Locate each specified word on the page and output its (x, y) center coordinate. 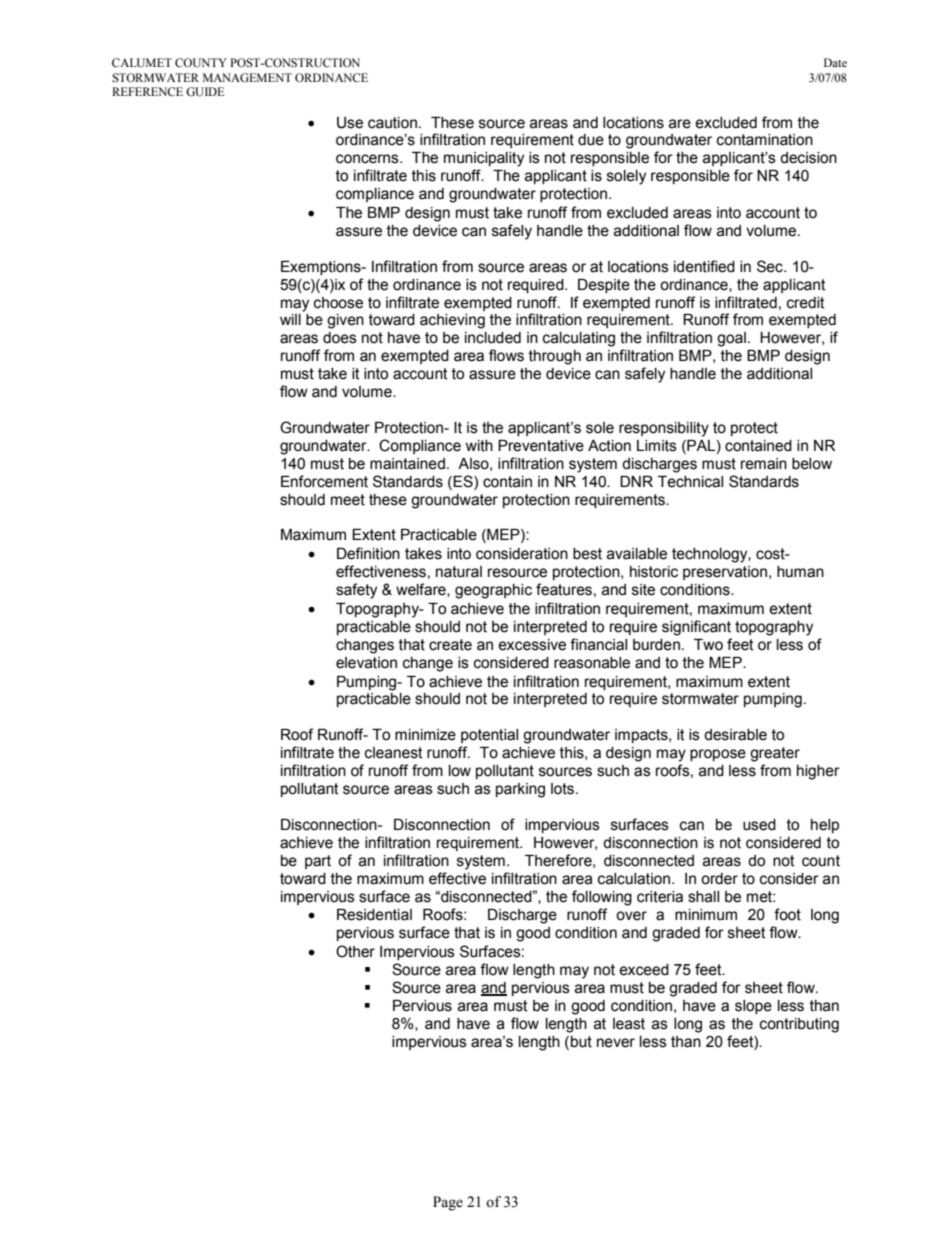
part (318, 862)
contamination (765, 140)
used (759, 825)
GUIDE (205, 92)
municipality (484, 159)
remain (764, 464)
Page (448, 1203)
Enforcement (324, 481)
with (479, 446)
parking (520, 790)
